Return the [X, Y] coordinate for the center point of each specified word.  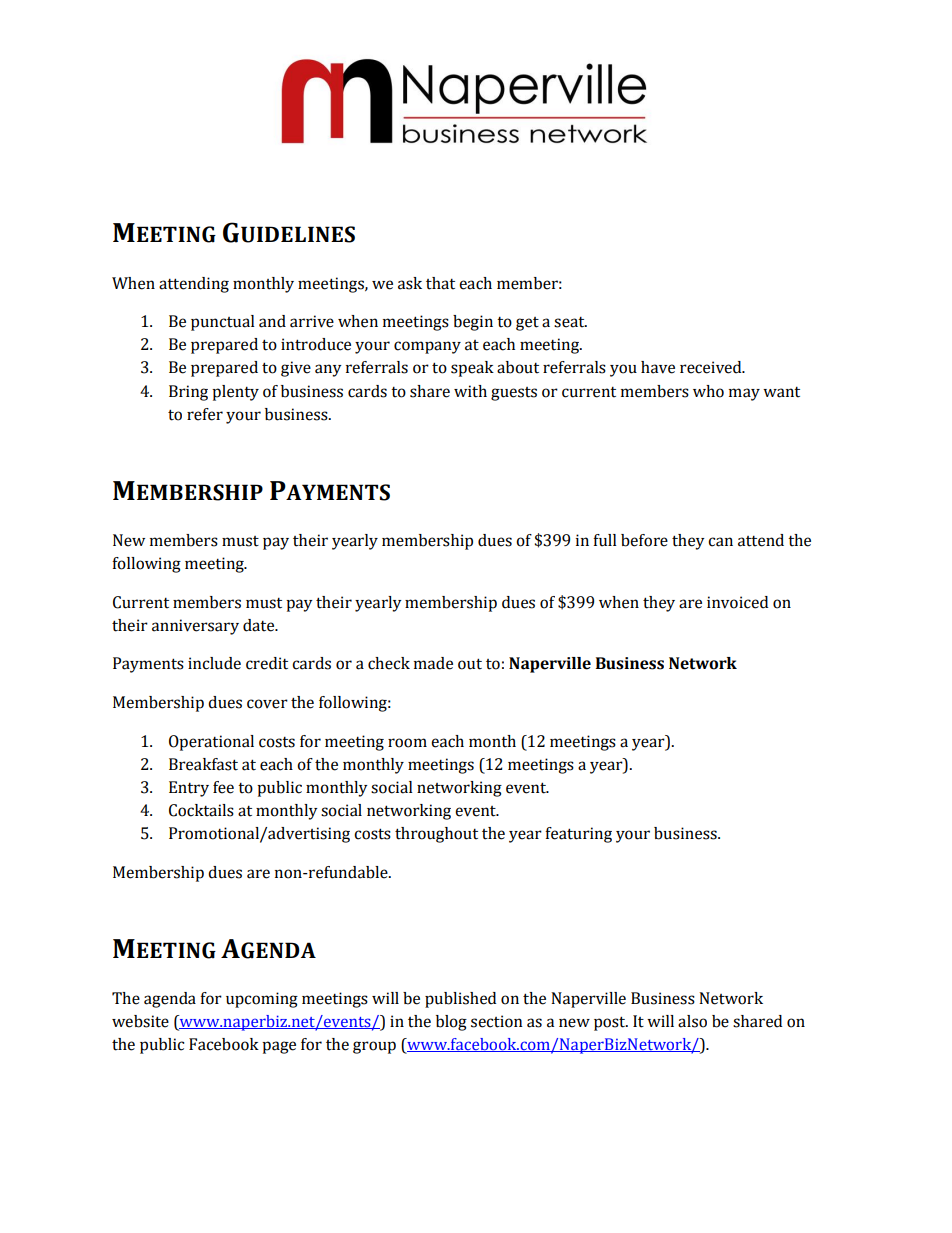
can [720, 542]
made [433, 663]
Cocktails [201, 810]
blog [451, 1023]
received [712, 367]
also [692, 1021]
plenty [235, 393]
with [470, 391]
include [214, 663]
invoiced [737, 602]
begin [473, 323]
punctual [223, 323]
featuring [578, 835]
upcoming [262, 1000]
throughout [436, 835]
